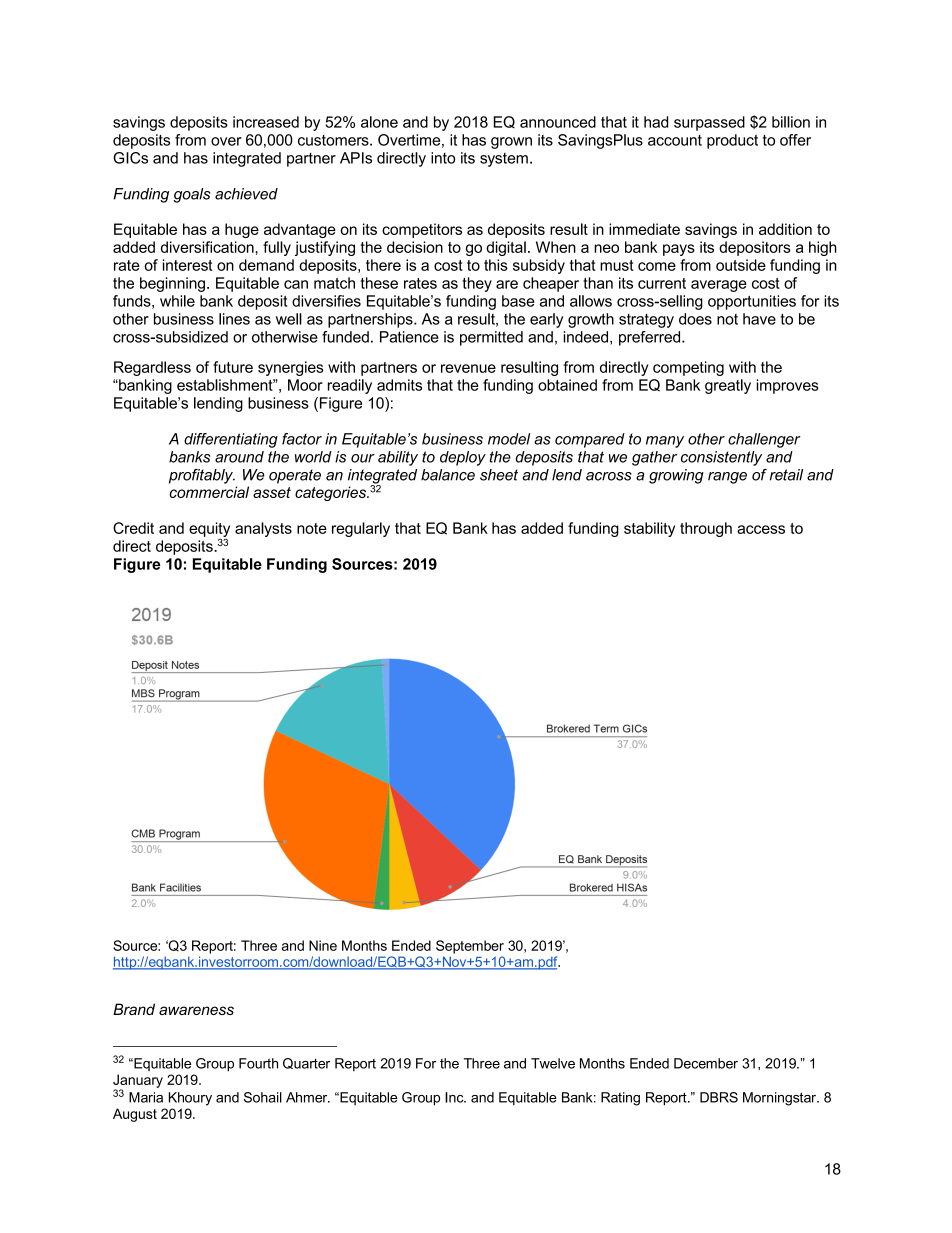 This image has height=1233, width=952. I want to click on system, so click(504, 160).
